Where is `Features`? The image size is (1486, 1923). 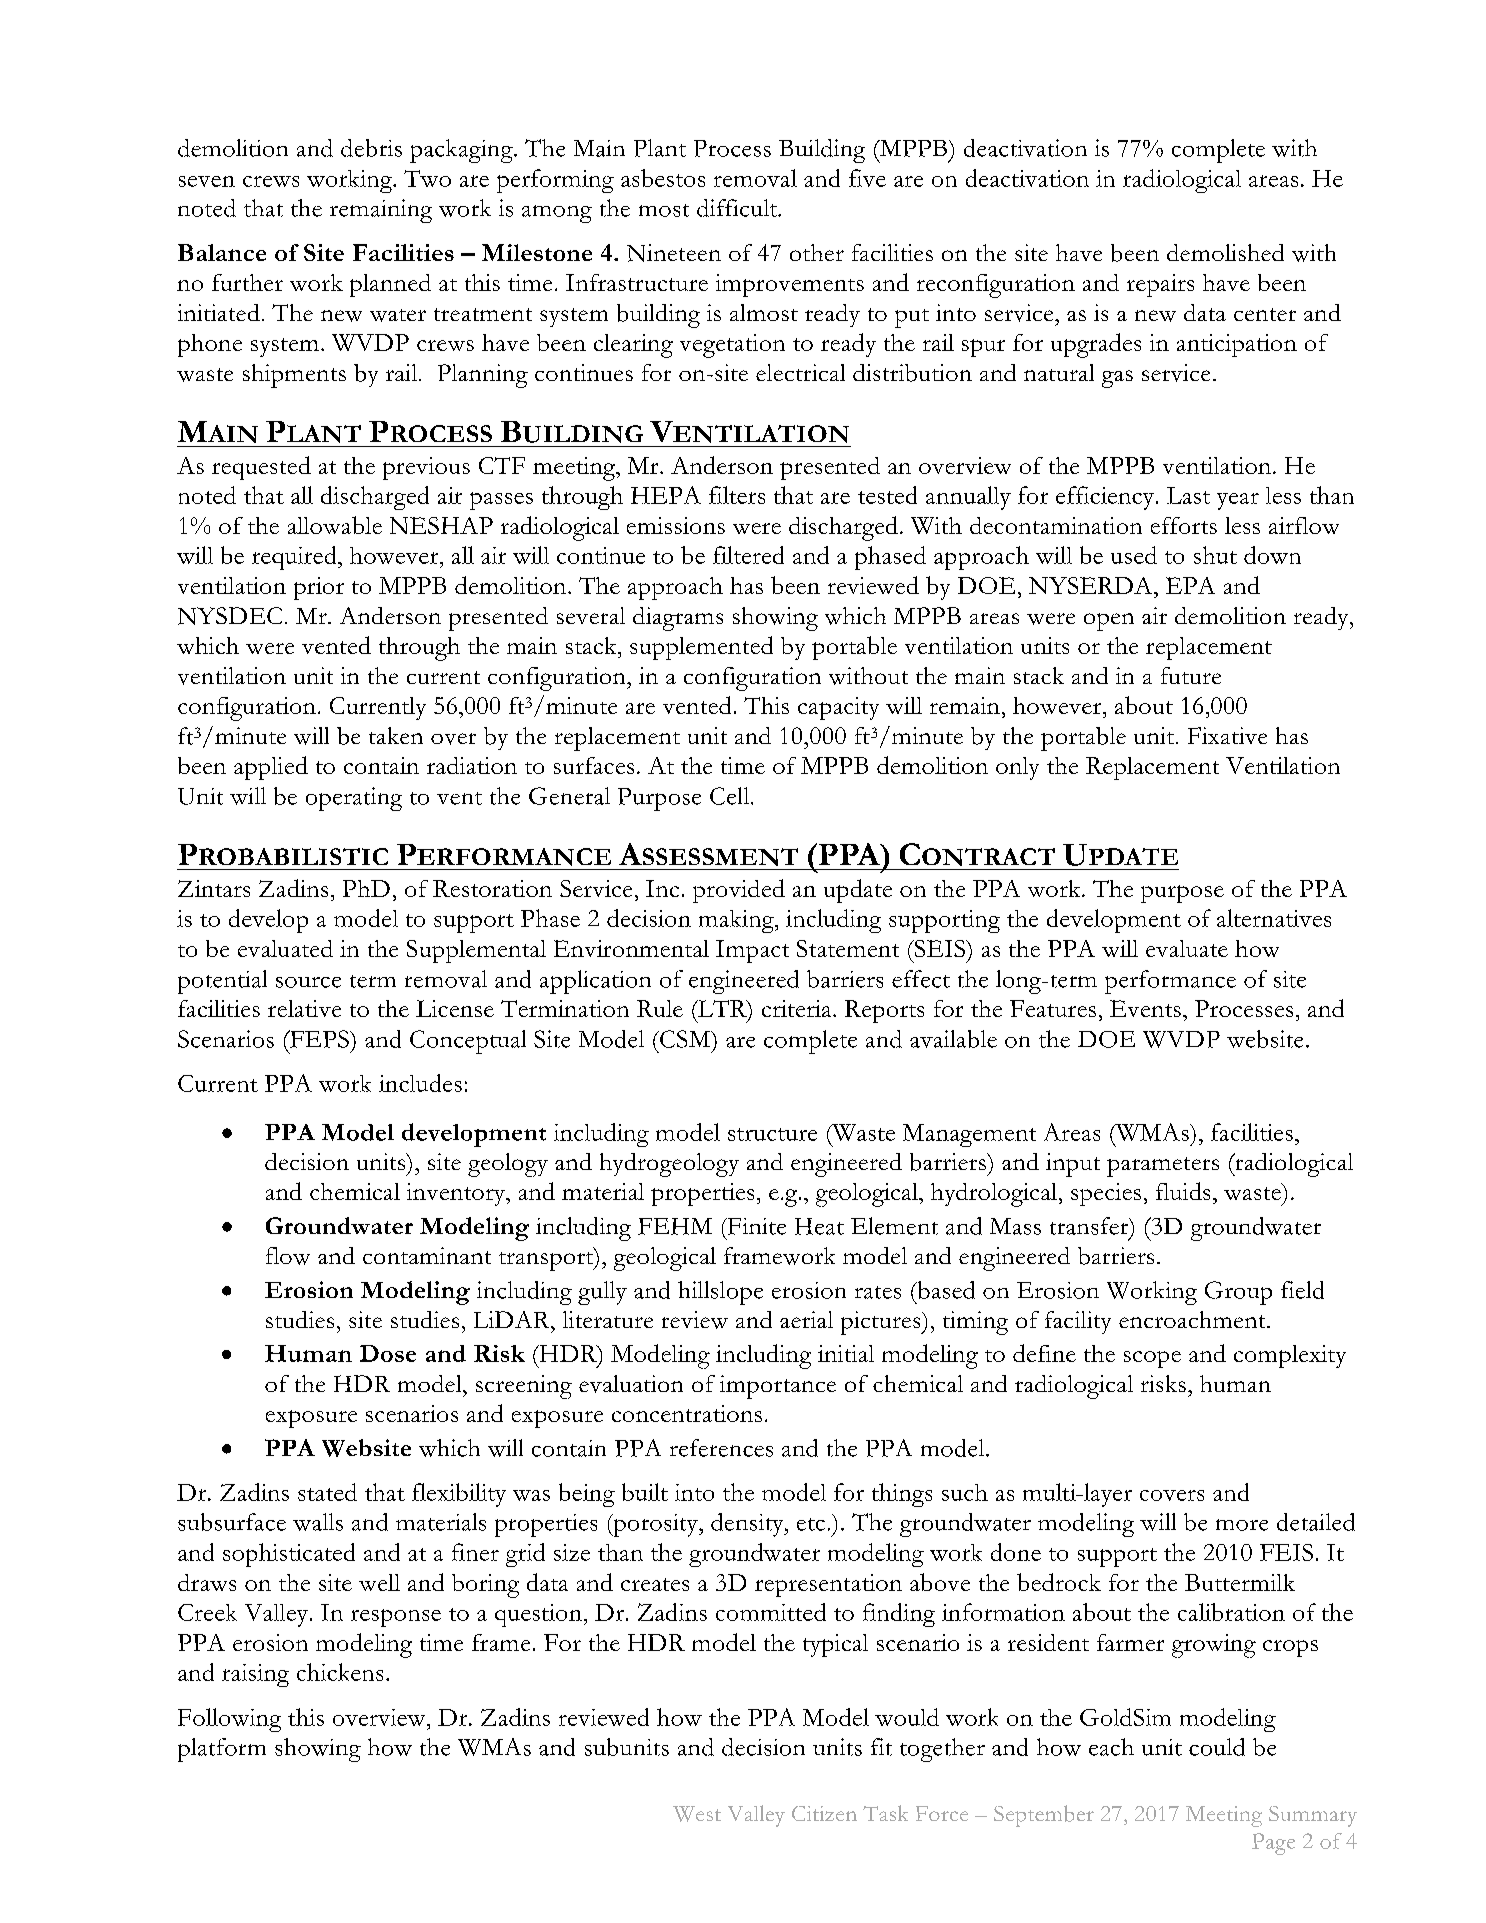
Features is located at coordinates (1053, 1008).
